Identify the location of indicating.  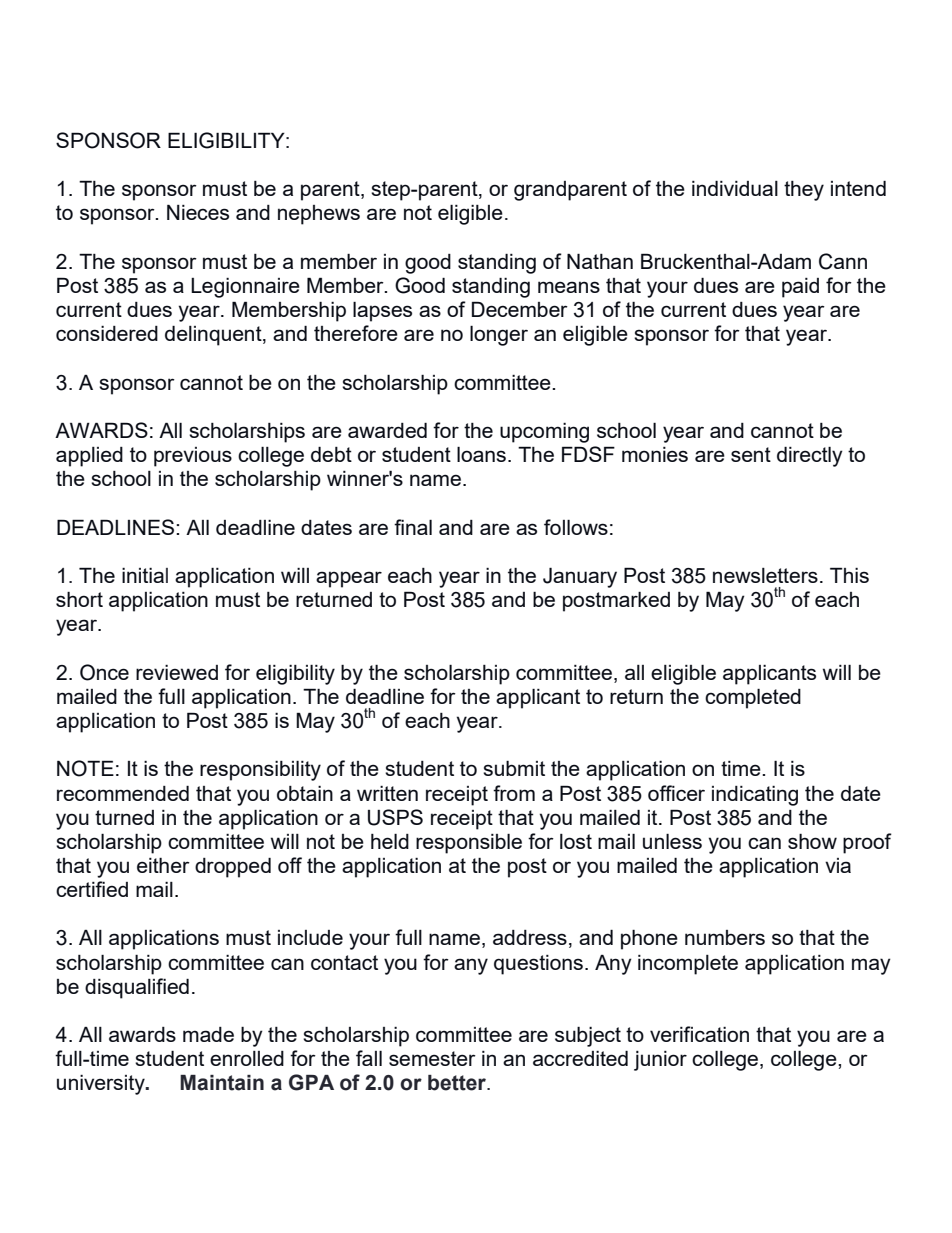
(755, 796).
